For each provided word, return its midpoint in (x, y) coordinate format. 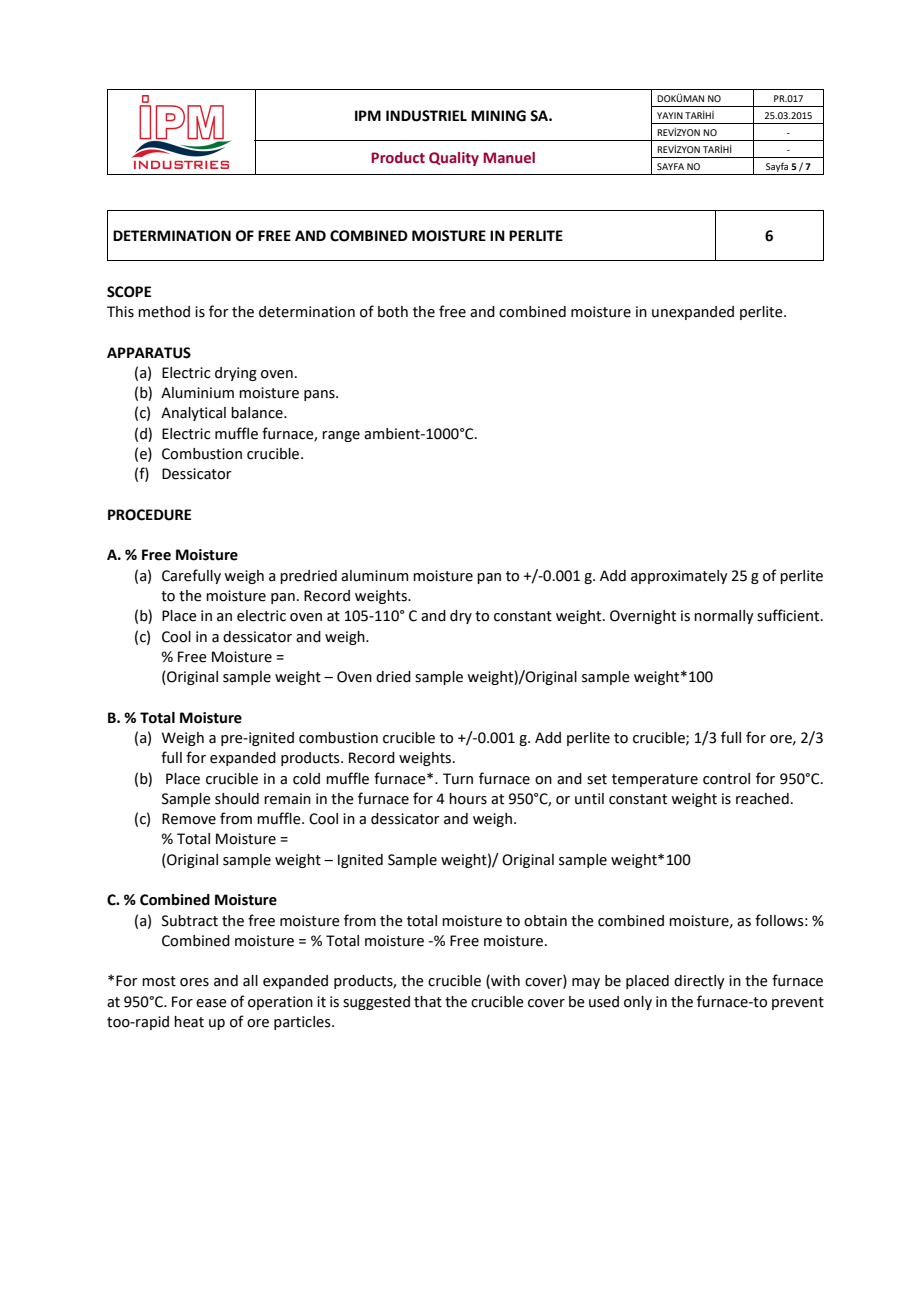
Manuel (509, 158)
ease (211, 1003)
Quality (454, 159)
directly (699, 982)
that (428, 1002)
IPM (368, 115)
